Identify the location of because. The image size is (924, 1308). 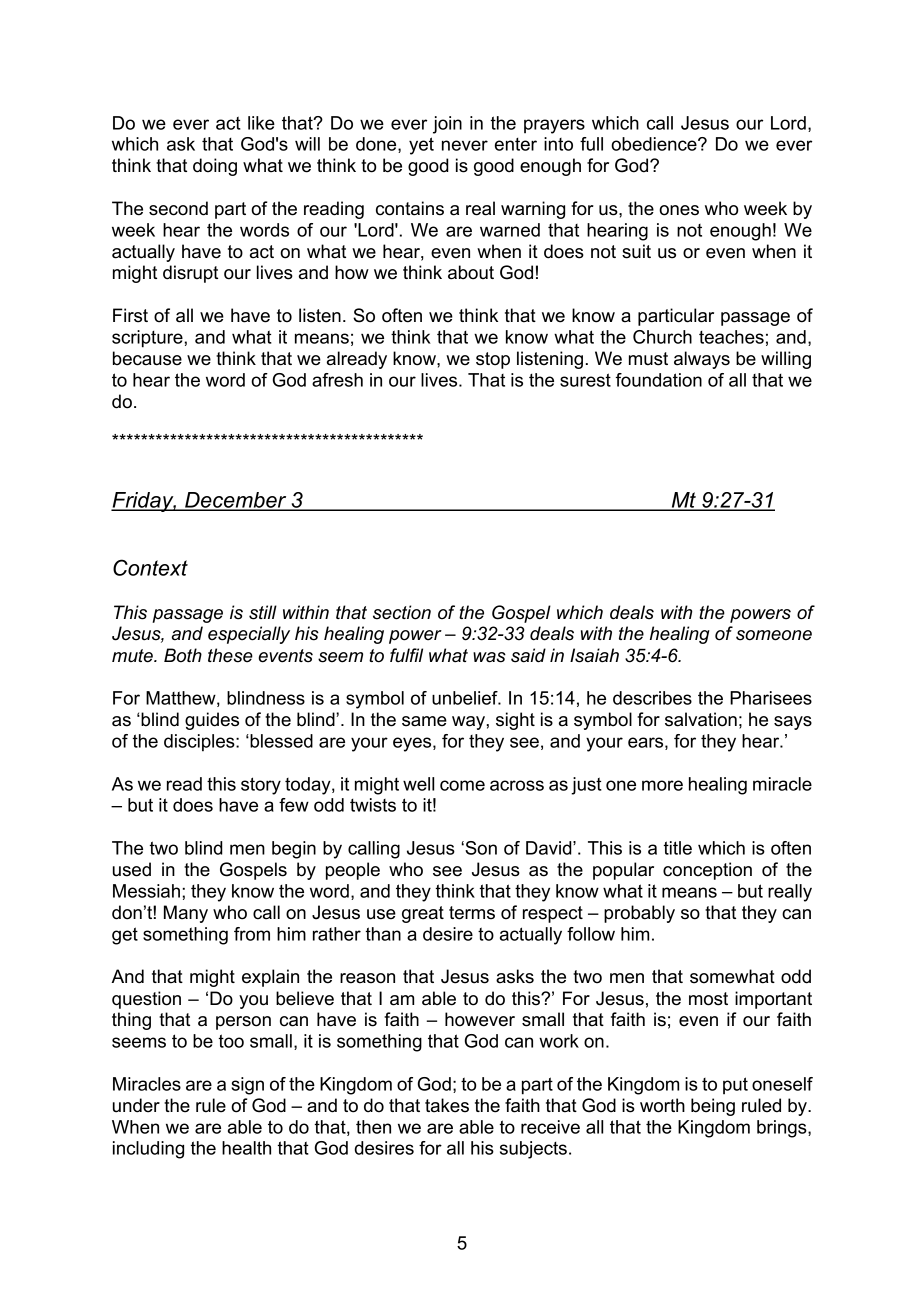
(147, 358).
